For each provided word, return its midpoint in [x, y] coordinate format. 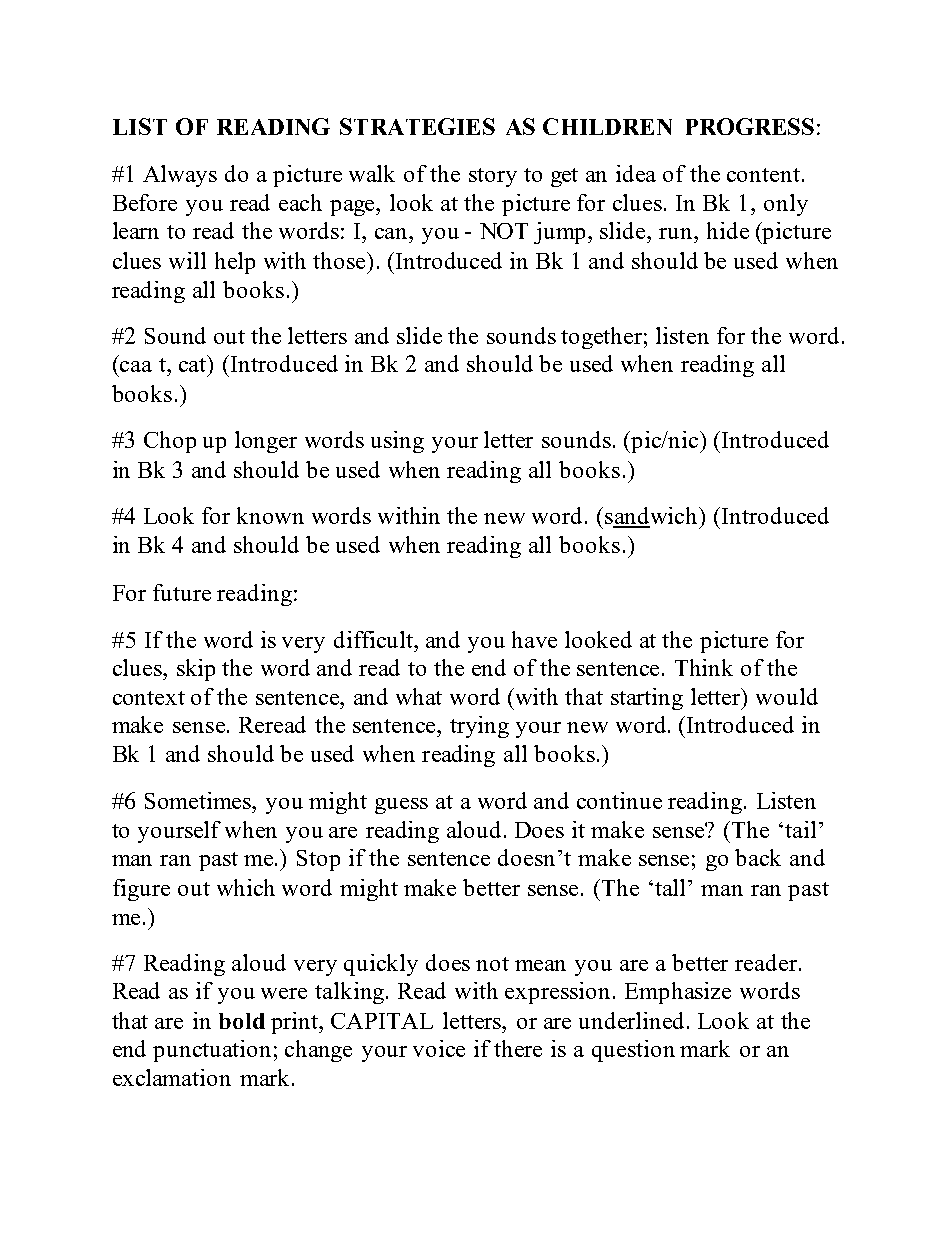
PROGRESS [750, 126]
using [397, 442]
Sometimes [199, 800]
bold [242, 1021]
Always [180, 176]
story [493, 177]
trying [479, 727]
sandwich [651, 517]
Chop [170, 442]
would [787, 696]
